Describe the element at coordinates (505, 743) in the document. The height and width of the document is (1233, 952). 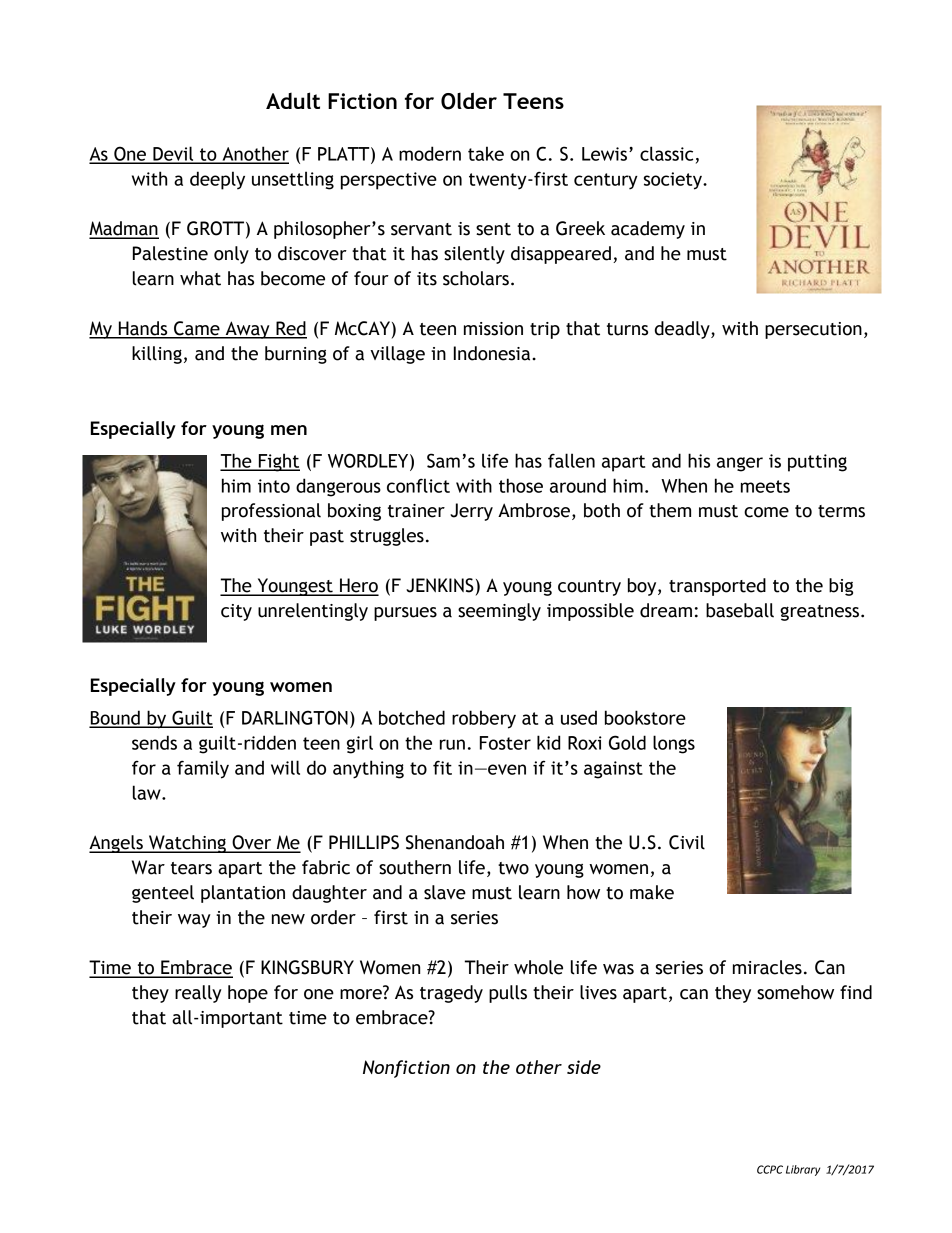
I see `Foster` at that location.
